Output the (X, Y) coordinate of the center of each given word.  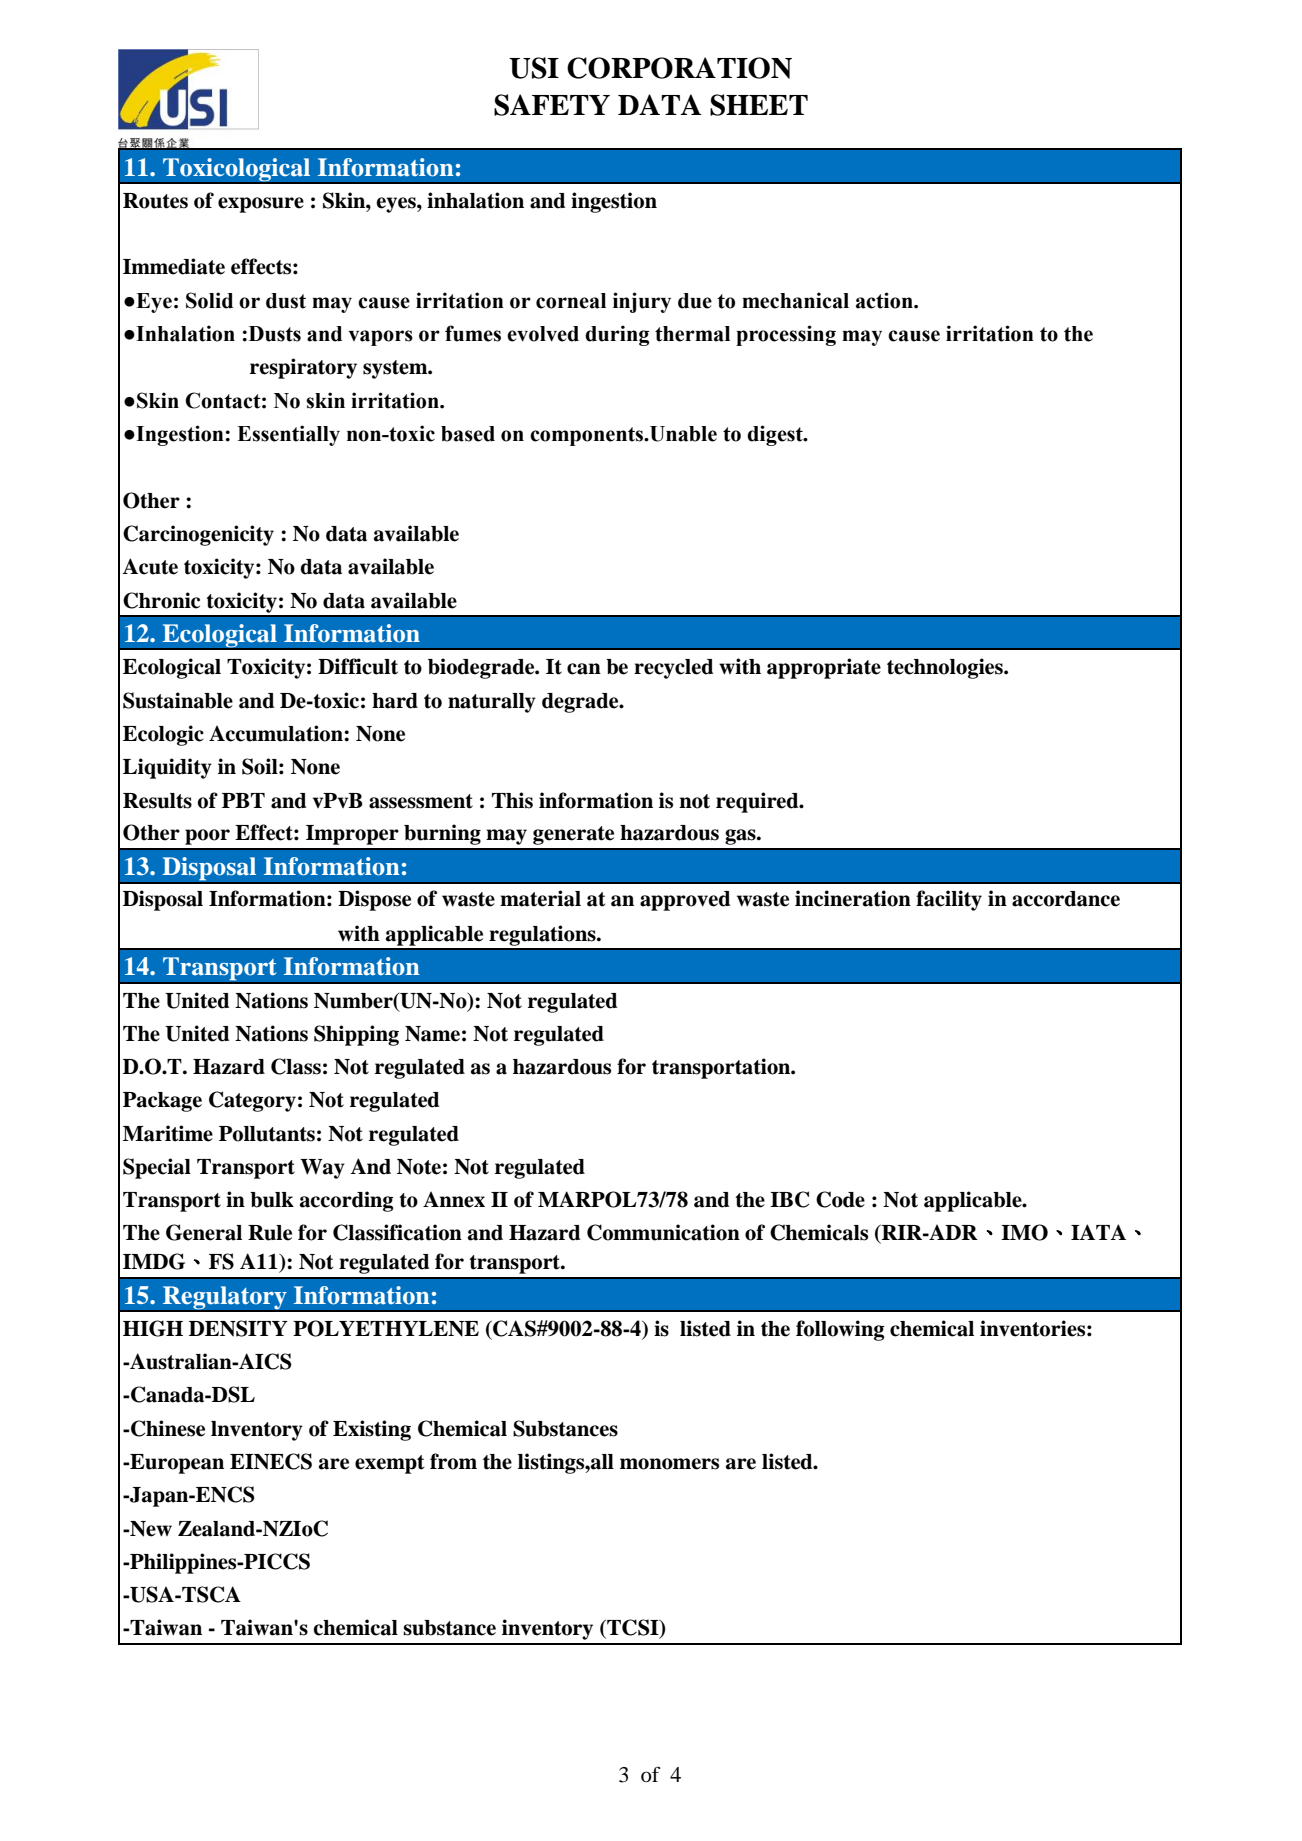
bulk (272, 1200)
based (468, 434)
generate (573, 835)
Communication (663, 1232)
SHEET (759, 105)
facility (949, 900)
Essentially (288, 435)
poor (207, 837)
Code (840, 1199)
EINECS (271, 1461)
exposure (261, 205)
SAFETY (552, 105)
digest (776, 435)
